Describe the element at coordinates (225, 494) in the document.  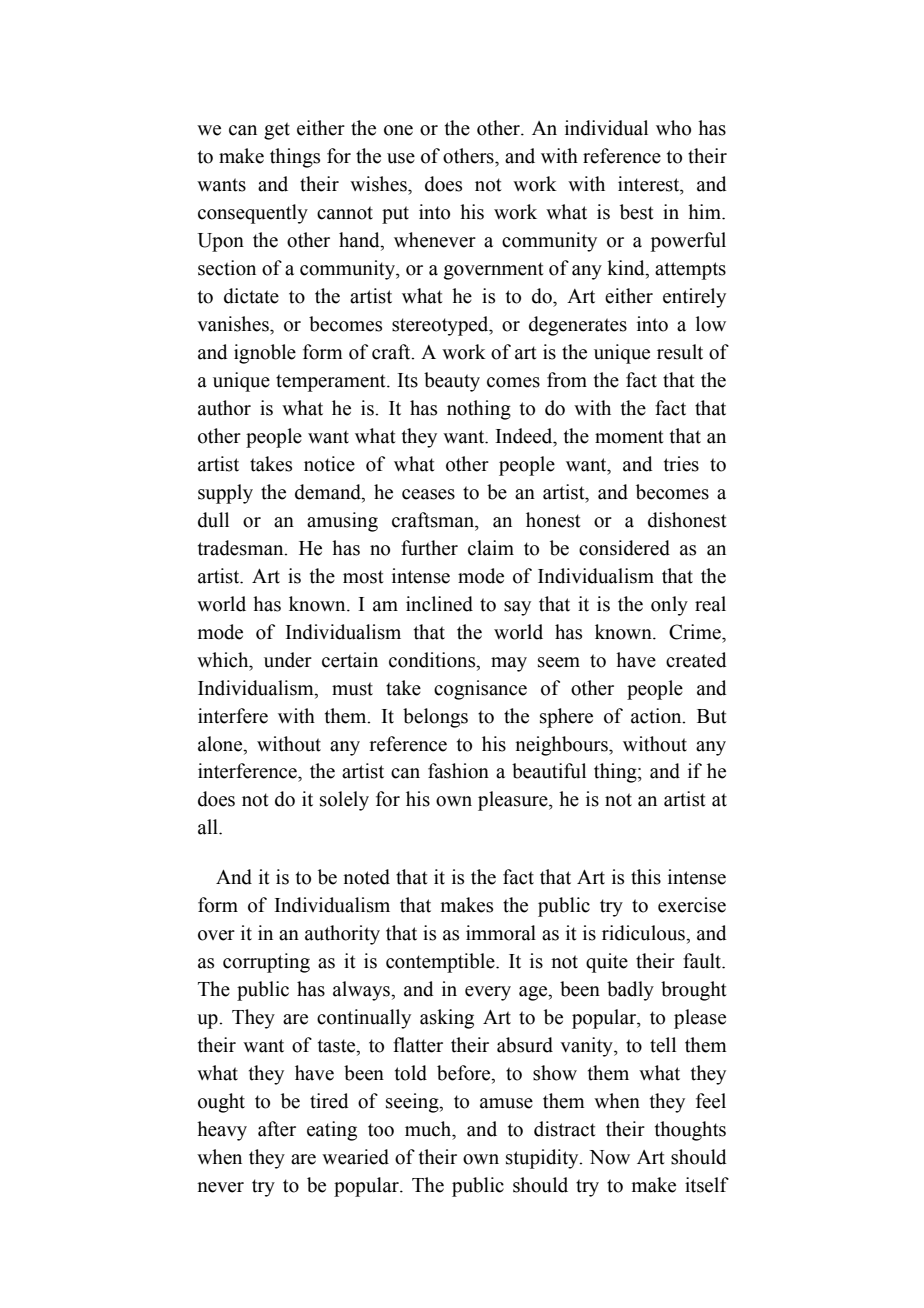
I see `supply` at that location.
